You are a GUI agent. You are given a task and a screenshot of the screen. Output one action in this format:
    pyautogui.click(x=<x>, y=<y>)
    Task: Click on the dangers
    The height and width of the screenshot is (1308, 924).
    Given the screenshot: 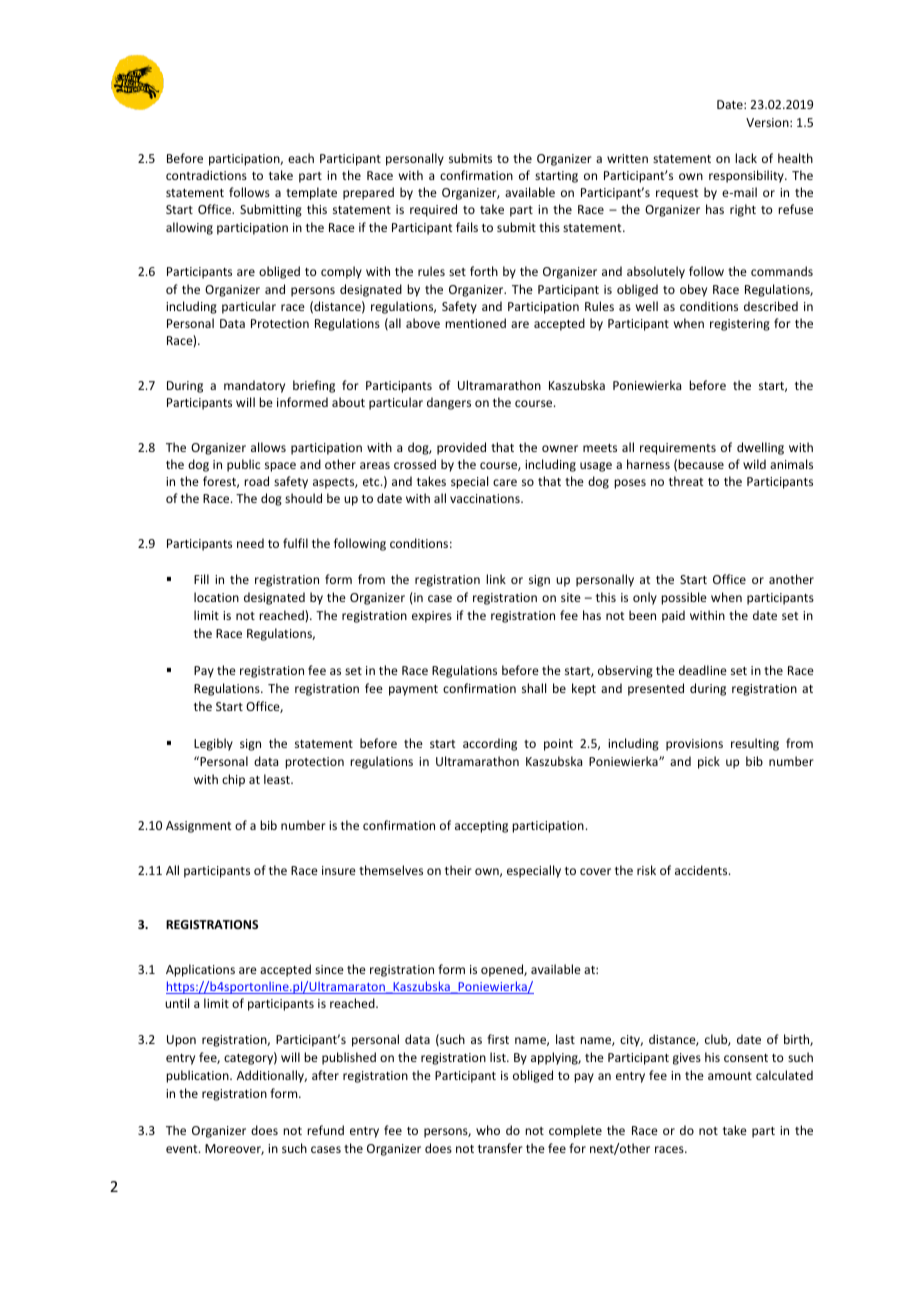 What is the action you would take?
    pyautogui.click(x=449, y=403)
